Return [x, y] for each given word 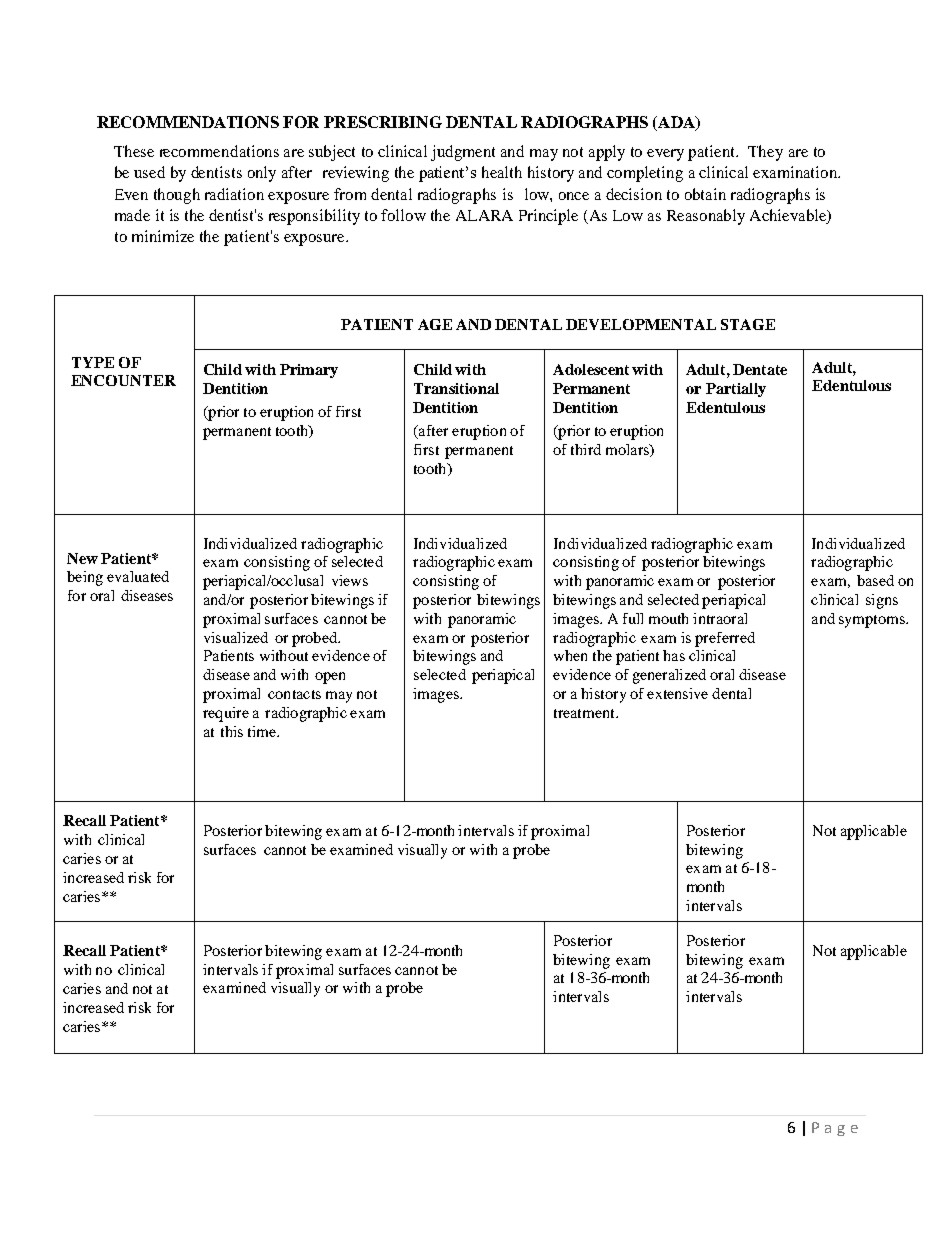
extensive [677, 693]
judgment [463, 153]
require [226, 714]
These [134, 151]
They [765, 153]
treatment [585, 713]
